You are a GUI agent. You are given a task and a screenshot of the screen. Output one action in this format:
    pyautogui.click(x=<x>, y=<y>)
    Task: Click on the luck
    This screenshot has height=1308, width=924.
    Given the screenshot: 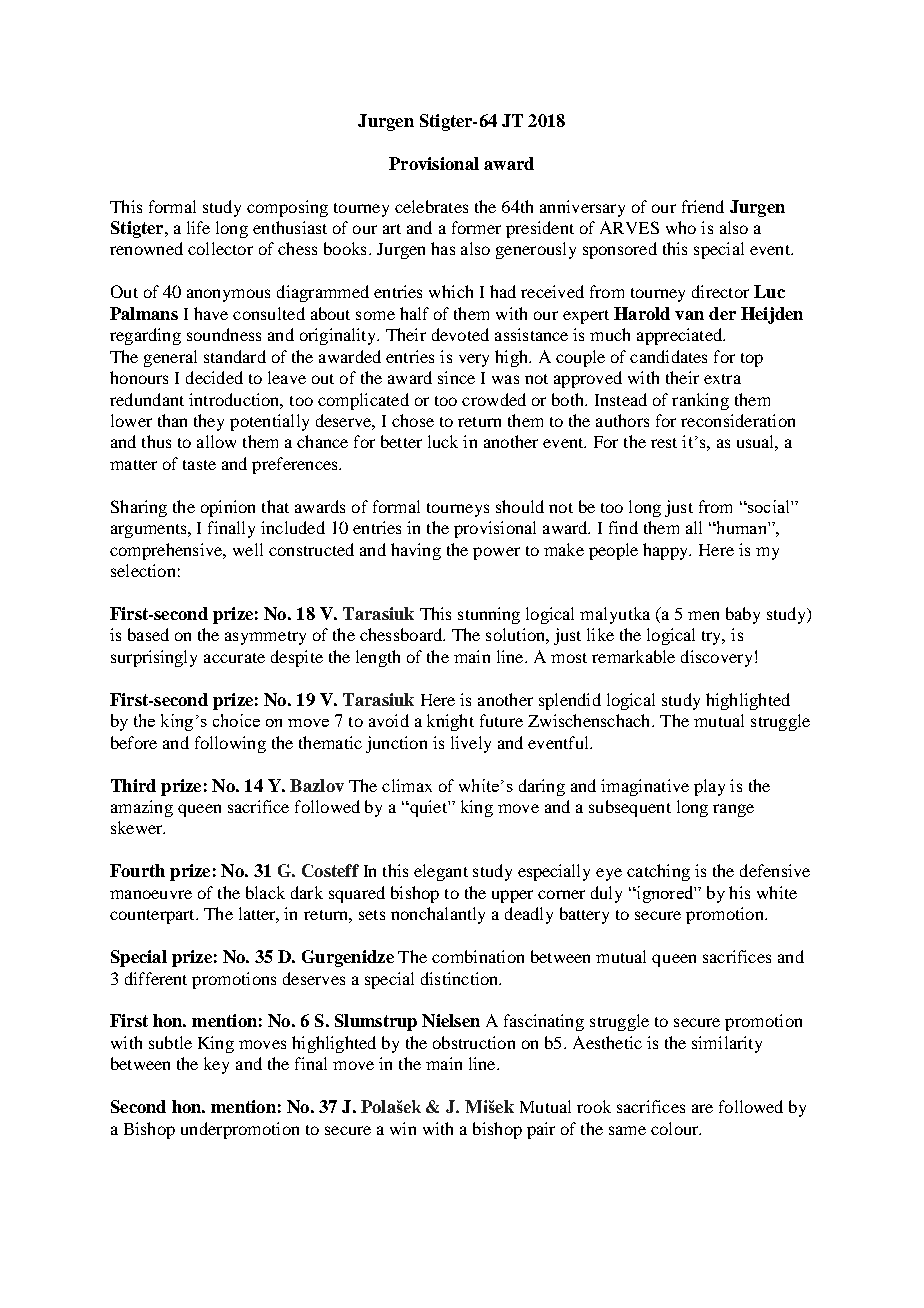 What is the action you would take?
    pyautogui.click(x=443, y=441)
